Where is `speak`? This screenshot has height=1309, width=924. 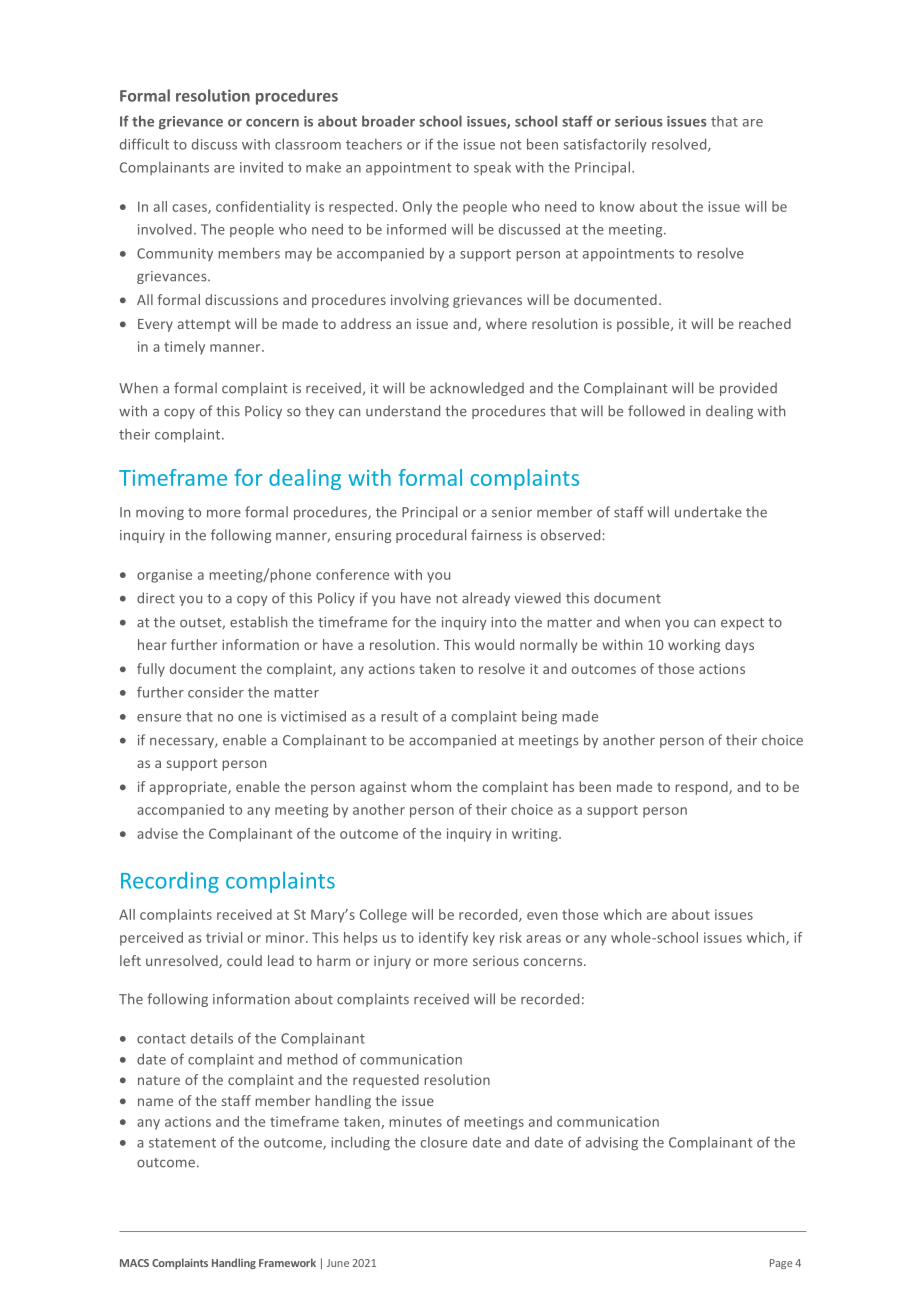 speak is located at coordinates (492, 169).
